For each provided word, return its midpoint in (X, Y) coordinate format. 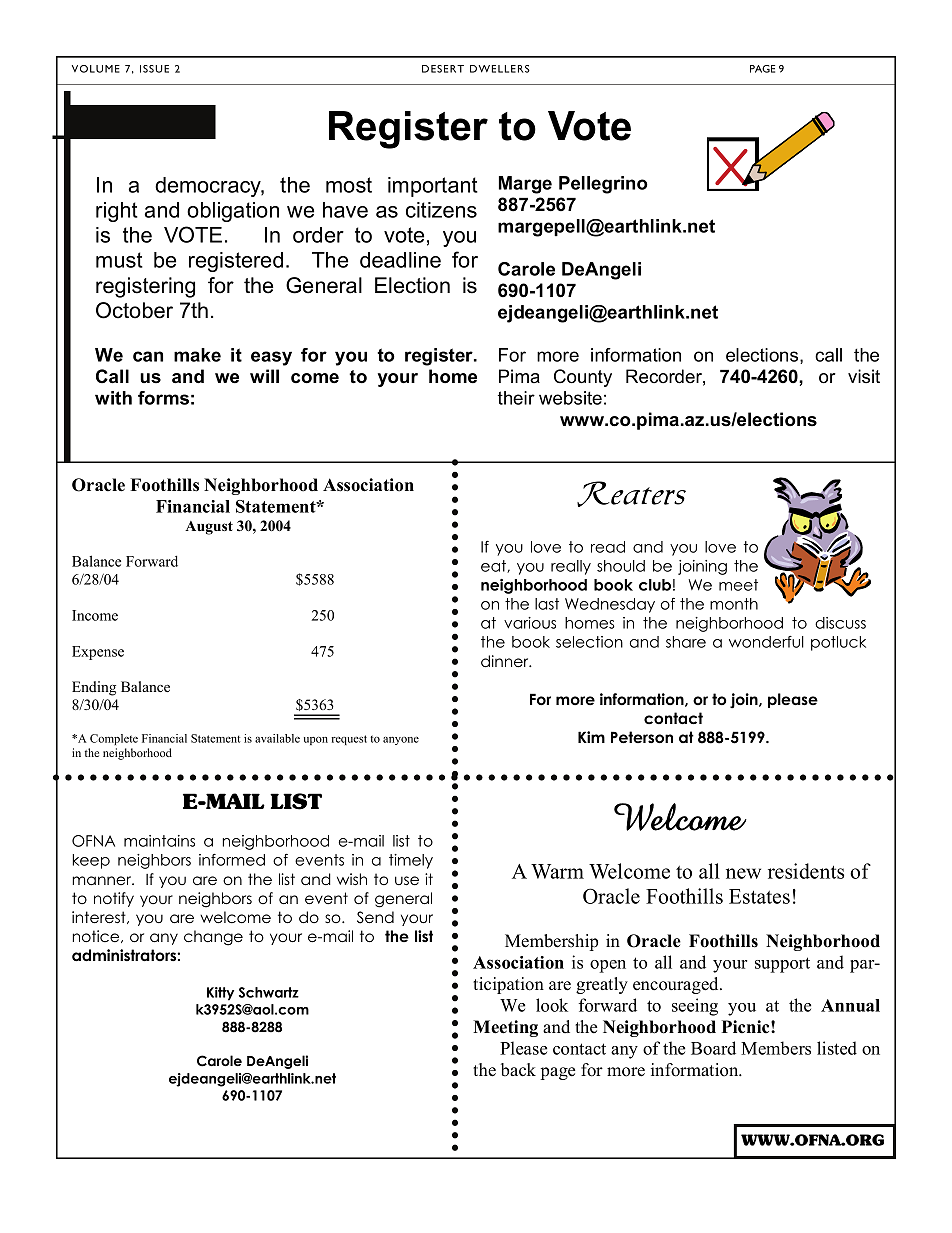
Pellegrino (603, 185)
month (734, 604)
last (547, 604)
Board (713, 1048)
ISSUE (154, 69)
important (433, 187)
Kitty (220, 994)
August (209, 528)
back (518, 1070)
